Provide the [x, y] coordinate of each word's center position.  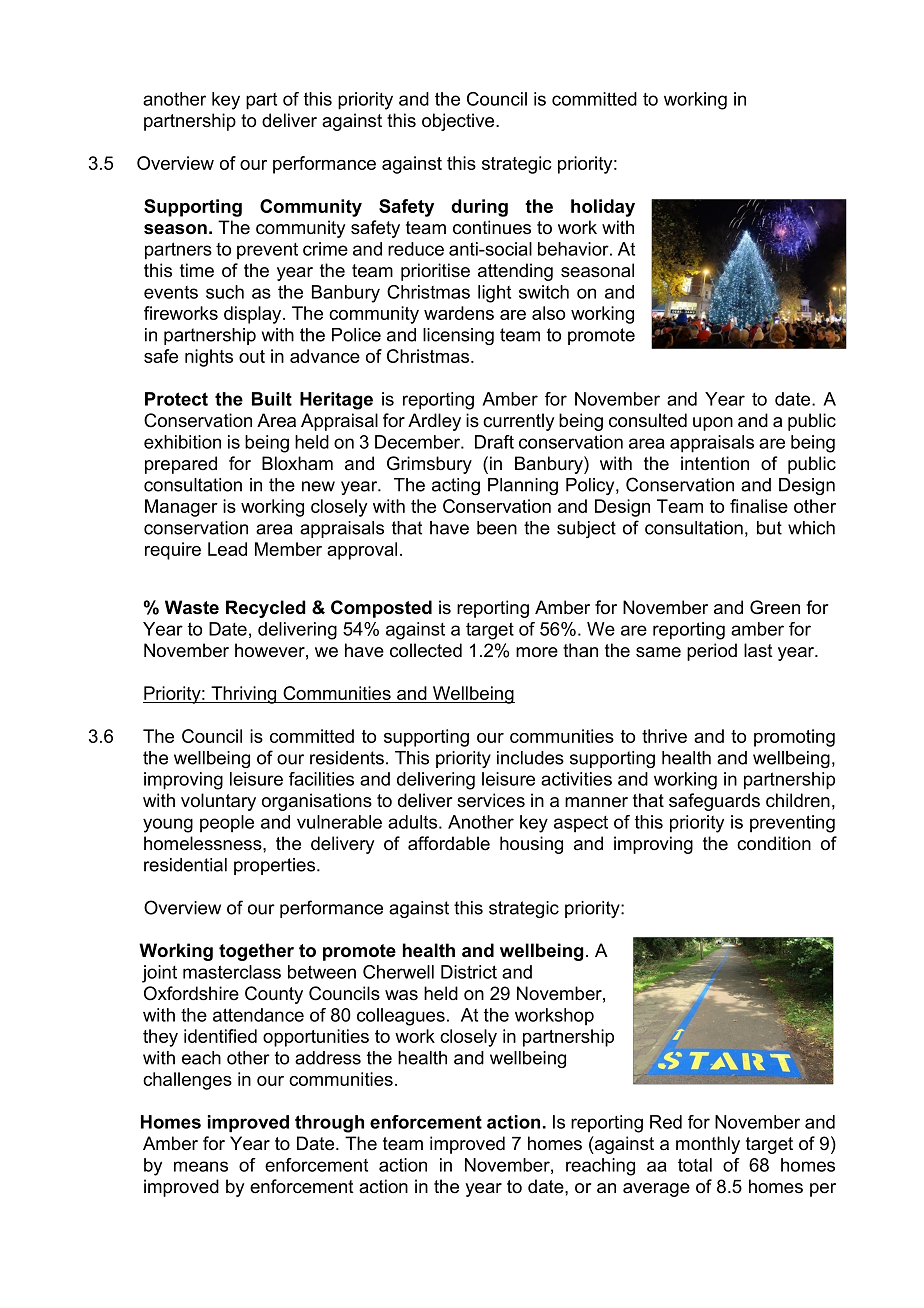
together [256, 952]
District [469, 972]
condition [774, 843]
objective [459, 122]
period [712, 652]
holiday [603, 208]
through [329, 1124]
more [537, 652]
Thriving [244, 695]
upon [713, 424]
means [201, 1166]
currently [518, 422]
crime [325, 249]
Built [272, 399]
